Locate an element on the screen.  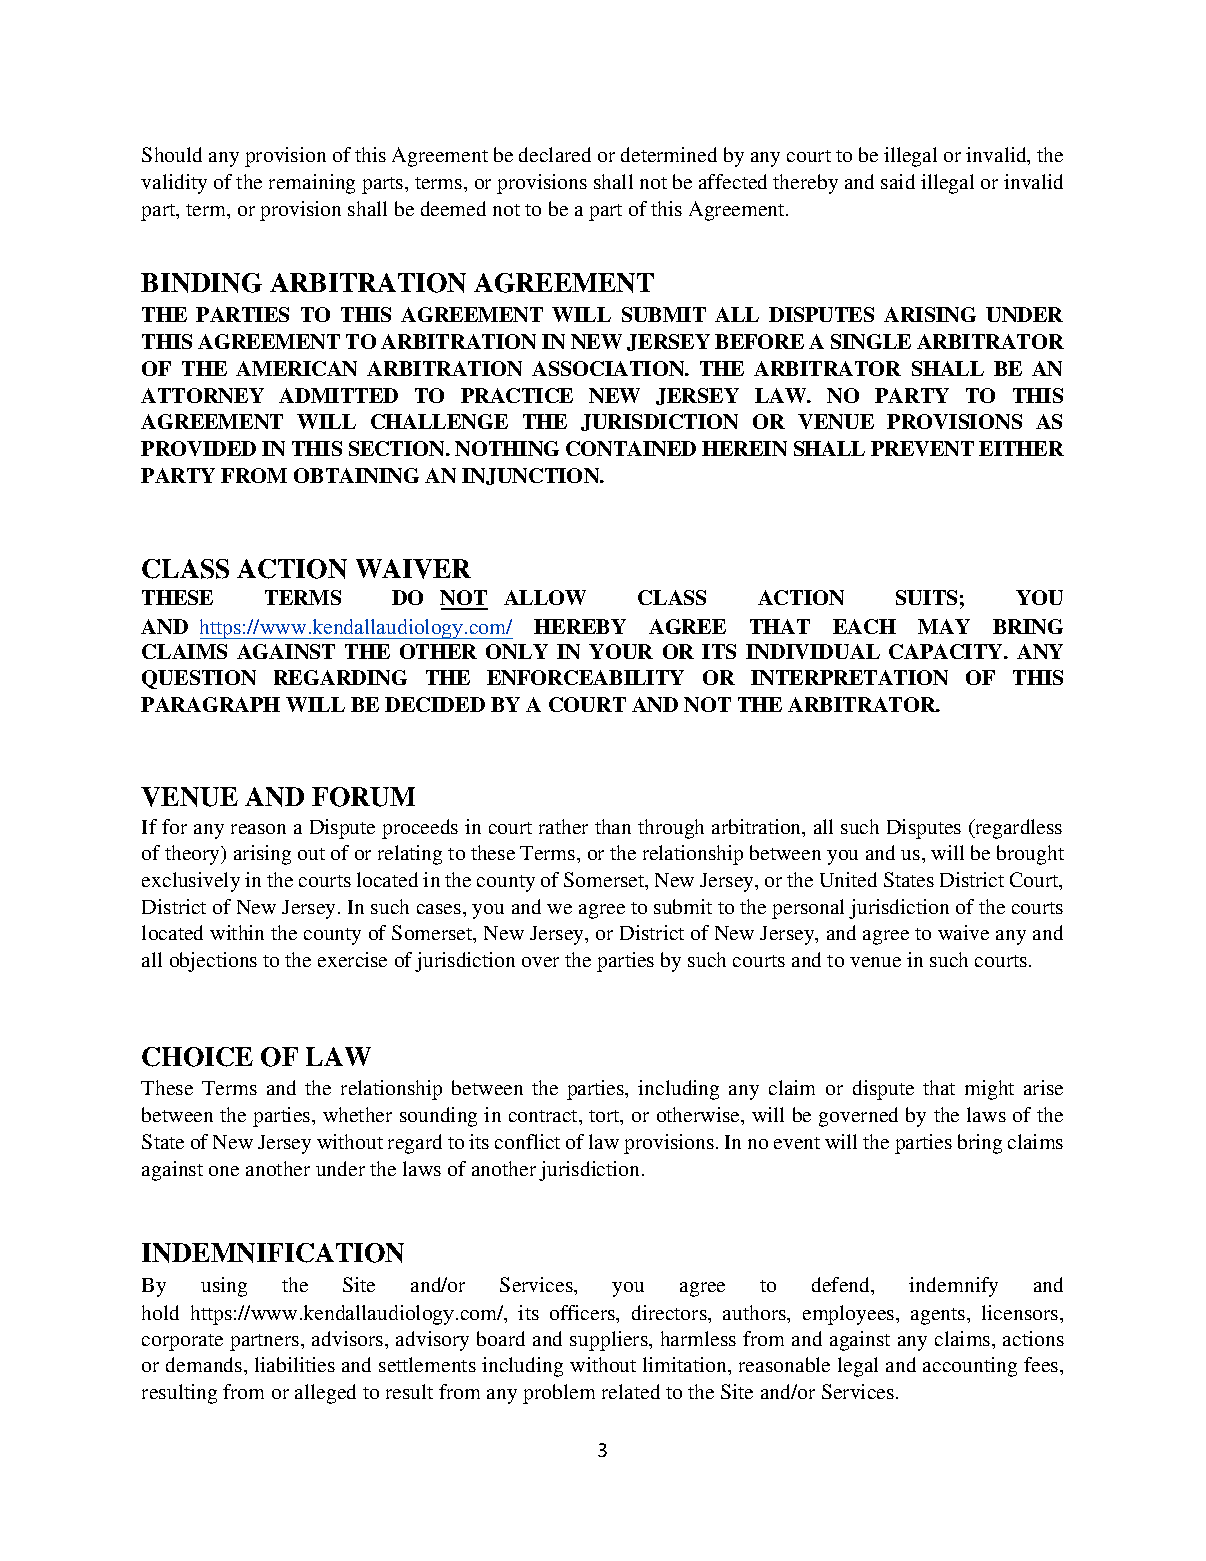
objections is located at coordinates (213, 962).
